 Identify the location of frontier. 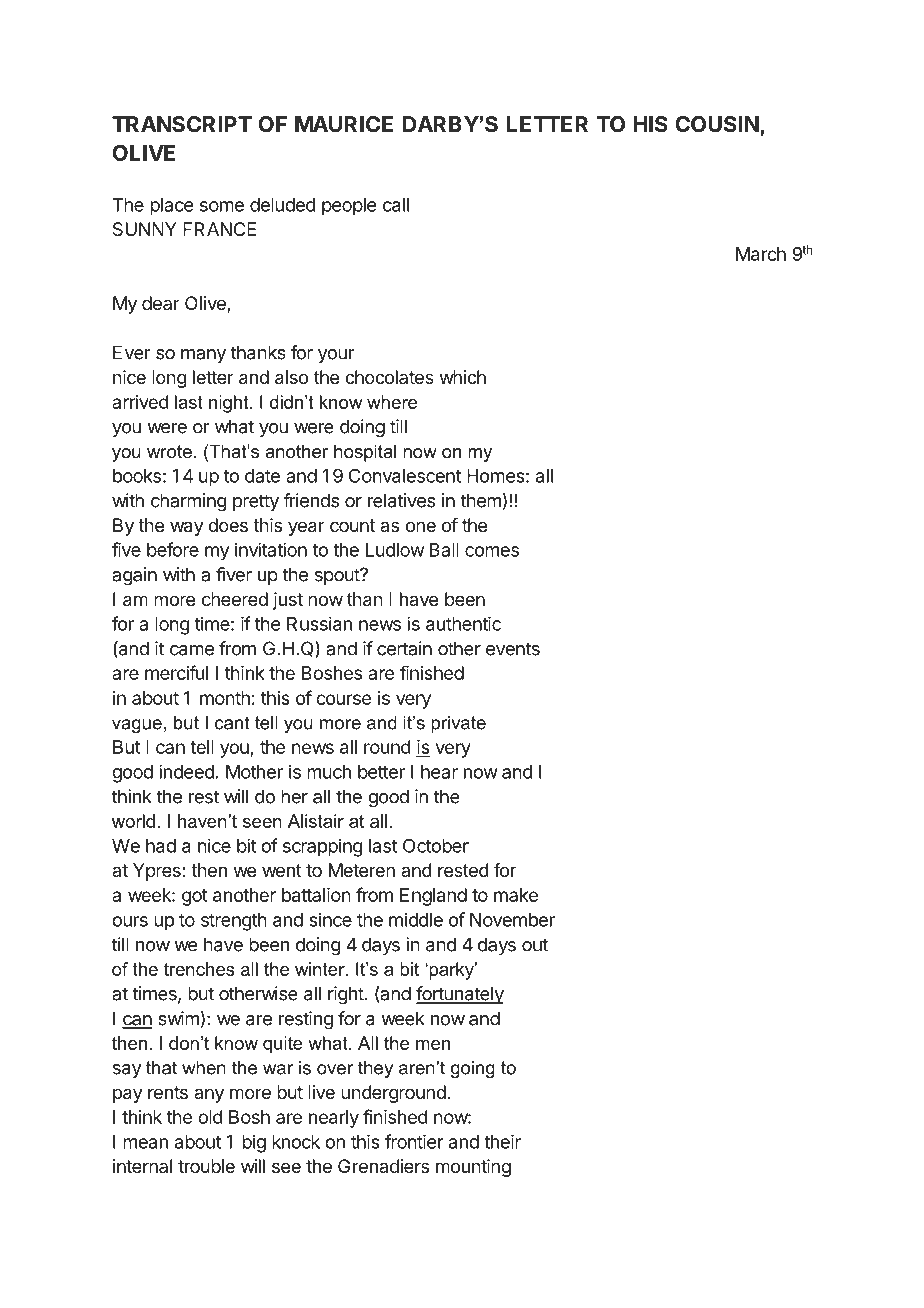
(414, 1141).
